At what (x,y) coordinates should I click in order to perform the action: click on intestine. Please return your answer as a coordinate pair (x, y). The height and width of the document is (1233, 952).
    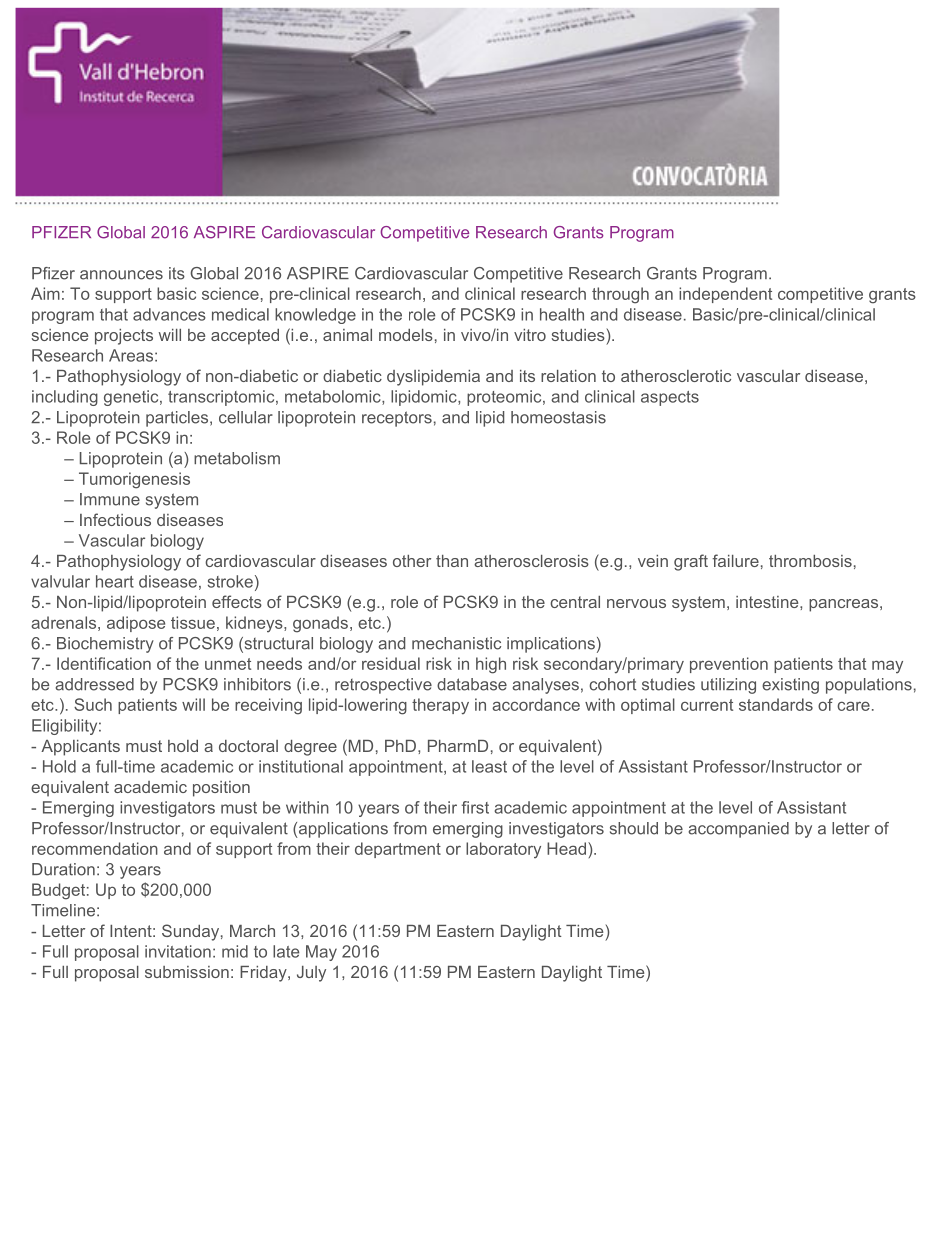
    Looking at the image, I should click on (768, 602).
